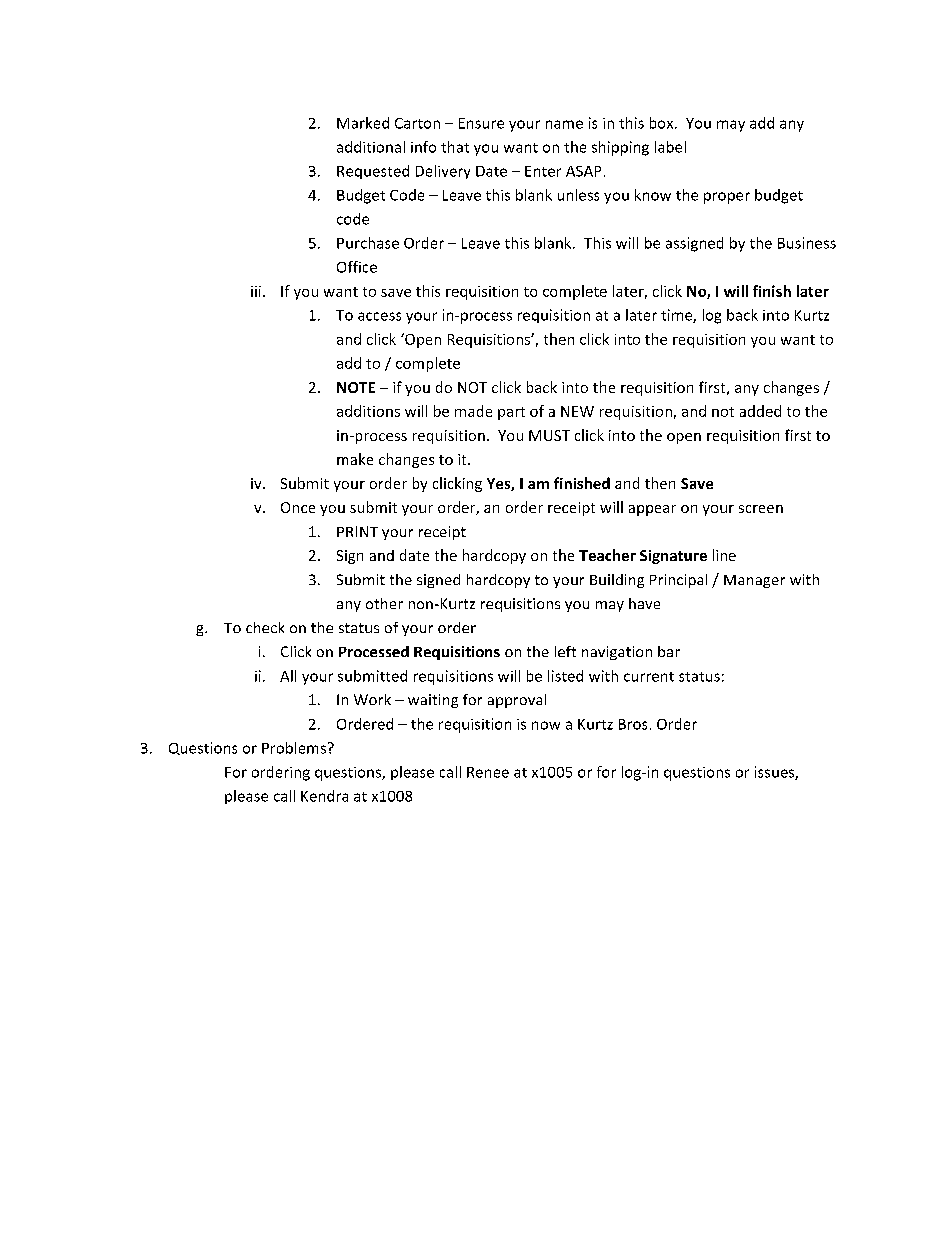 The image size is (952, 1233). Describe the element at coordinates (511, 413) in the page. I see `part` at that location.
